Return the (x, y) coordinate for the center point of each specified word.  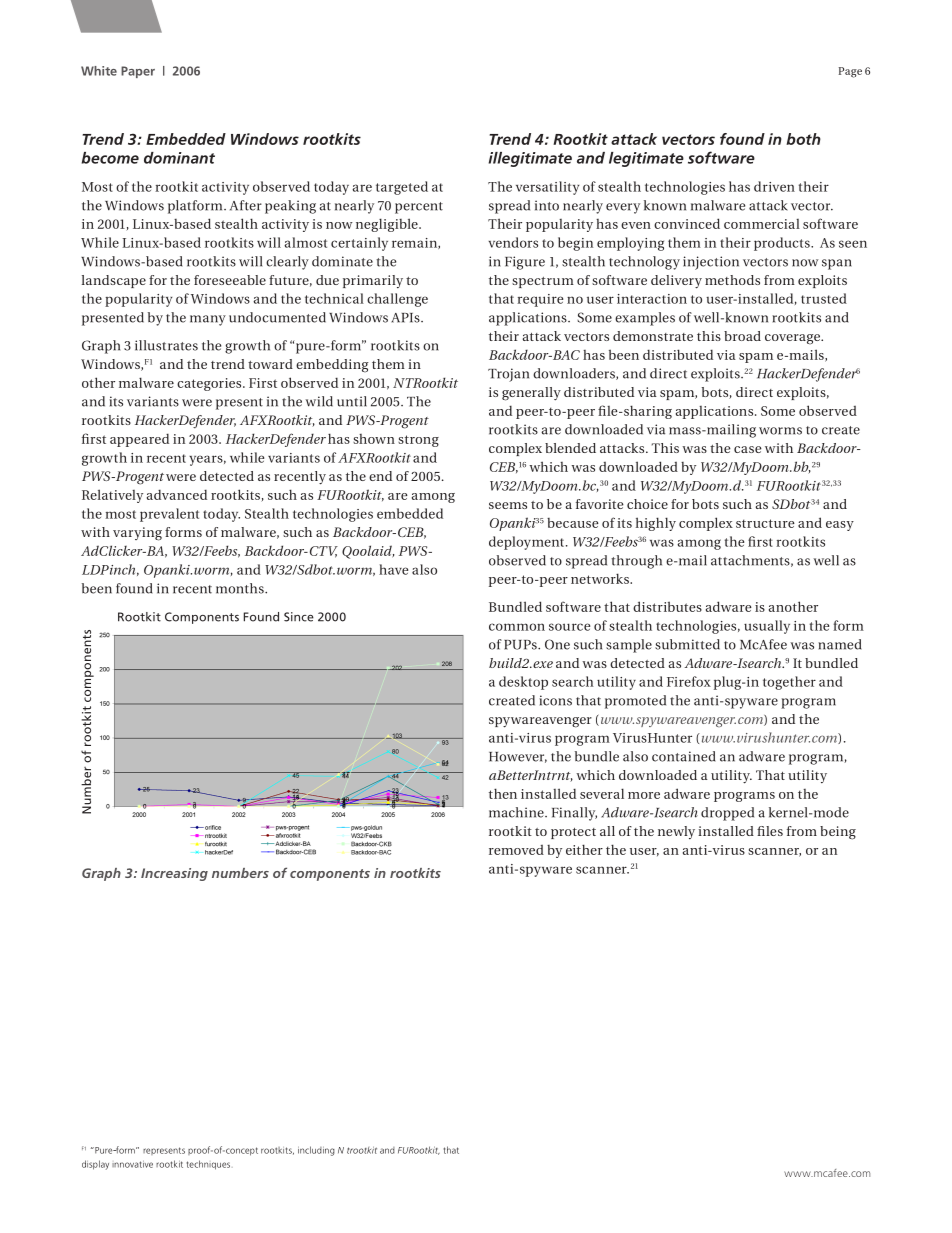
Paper (138, 72)
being (838, 833)
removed (516, 850)
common (517, 627)
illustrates (166, 345)
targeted (402, 188)
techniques (208, 1165)
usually (767, 627)
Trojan (508, 375)
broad (742, 336)
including (316, 1151)
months (241, 588)
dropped (727, 814)
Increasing (174, 874)
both (803, 139)
